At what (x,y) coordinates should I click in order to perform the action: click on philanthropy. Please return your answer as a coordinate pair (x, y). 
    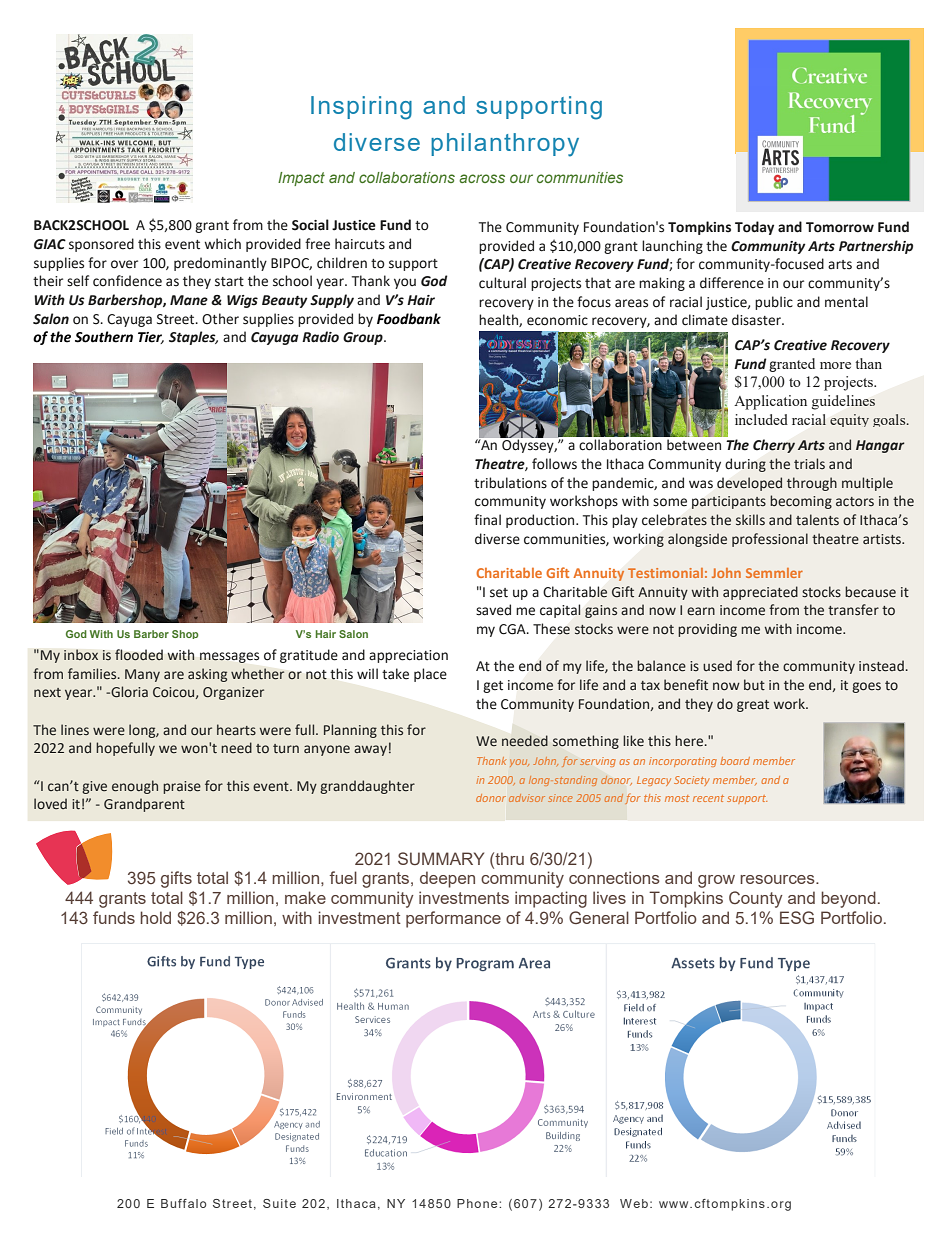
    Looking at the image, I should click on (505, 145).
